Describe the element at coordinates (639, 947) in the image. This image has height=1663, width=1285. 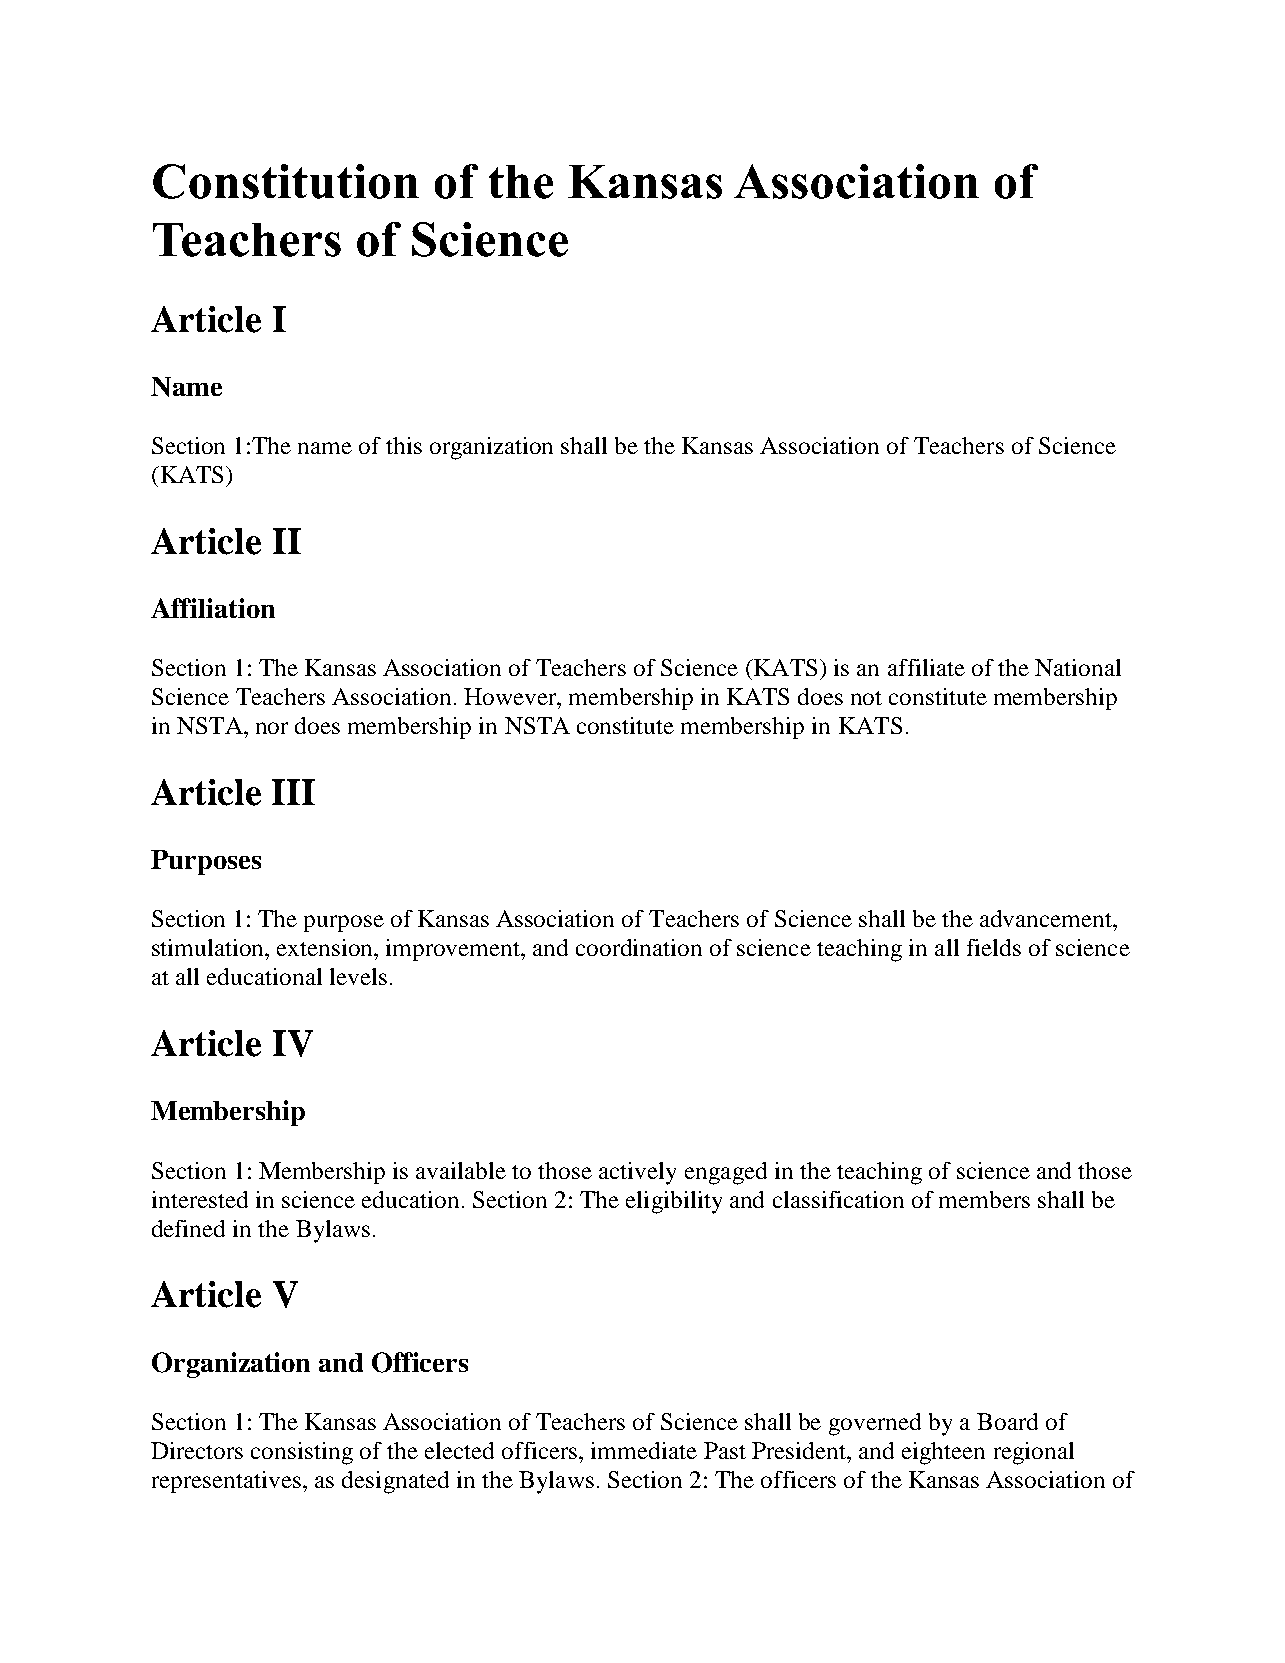
I see `coordination` at that location.
